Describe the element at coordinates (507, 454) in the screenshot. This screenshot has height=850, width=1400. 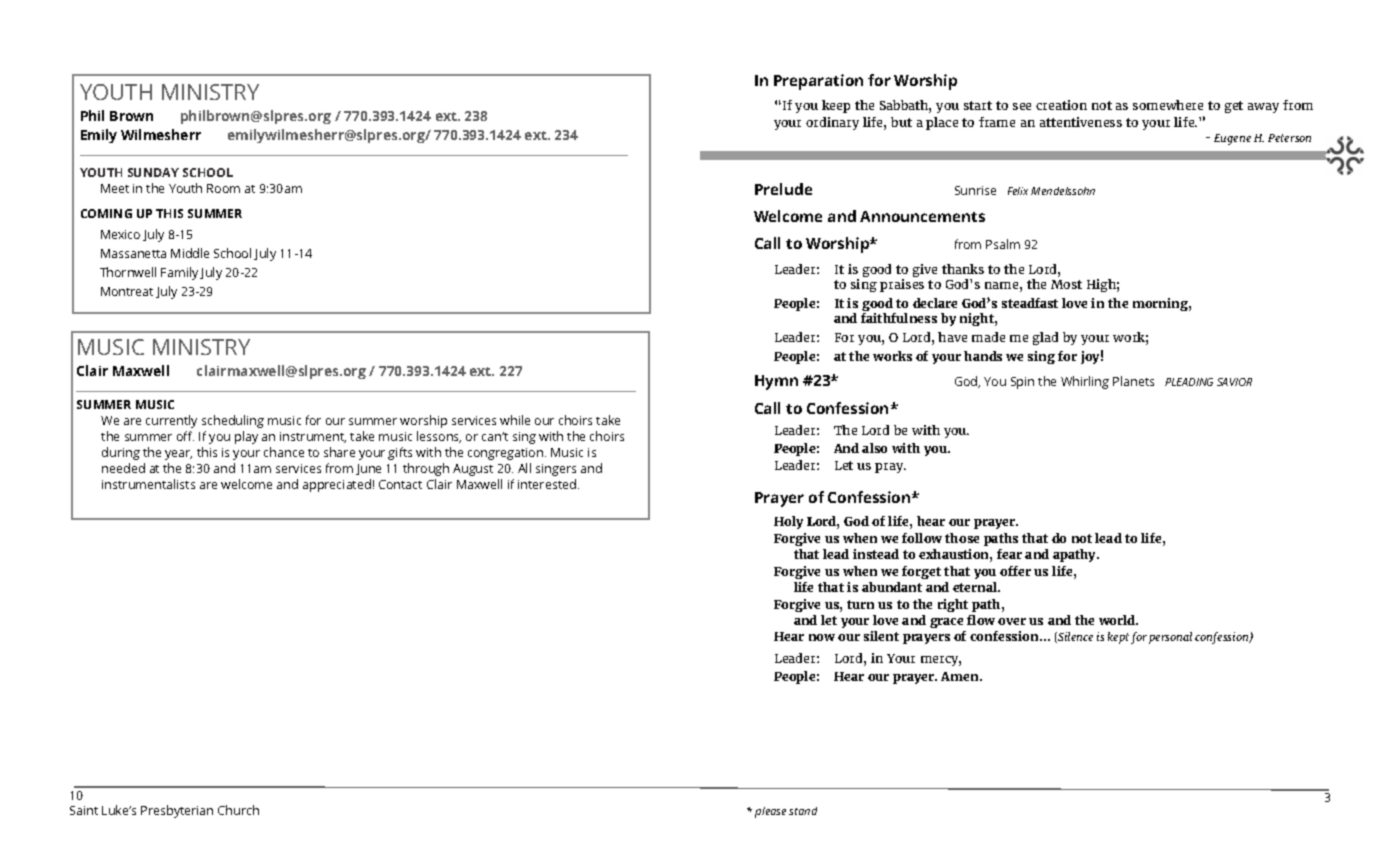
I see `congregation` at that location.
